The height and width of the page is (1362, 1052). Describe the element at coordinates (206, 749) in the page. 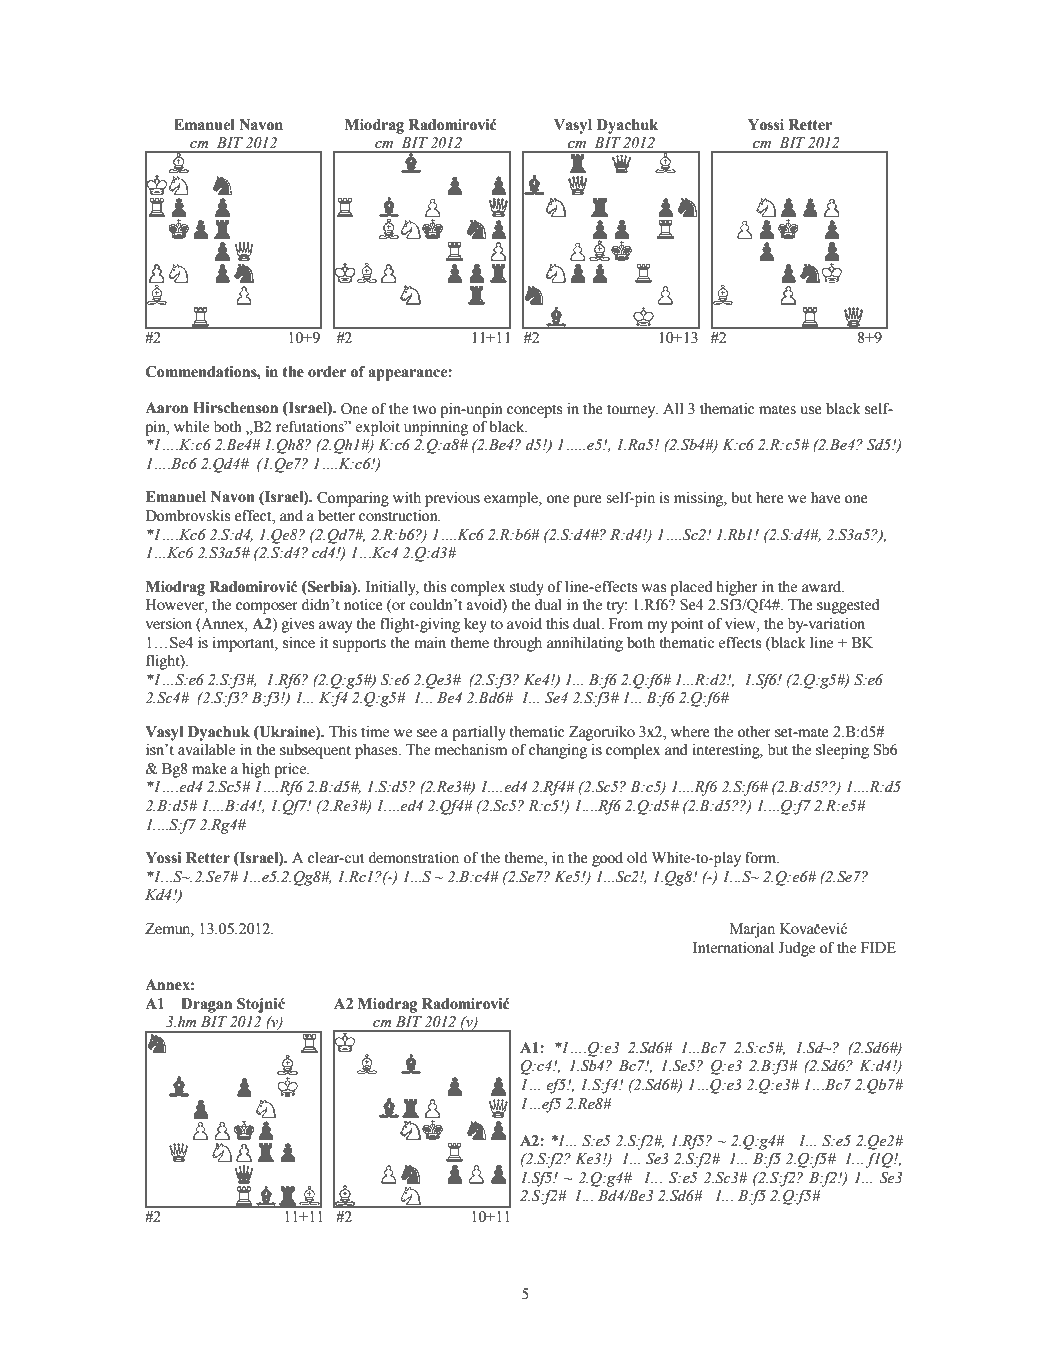

I see `available` at that location.
